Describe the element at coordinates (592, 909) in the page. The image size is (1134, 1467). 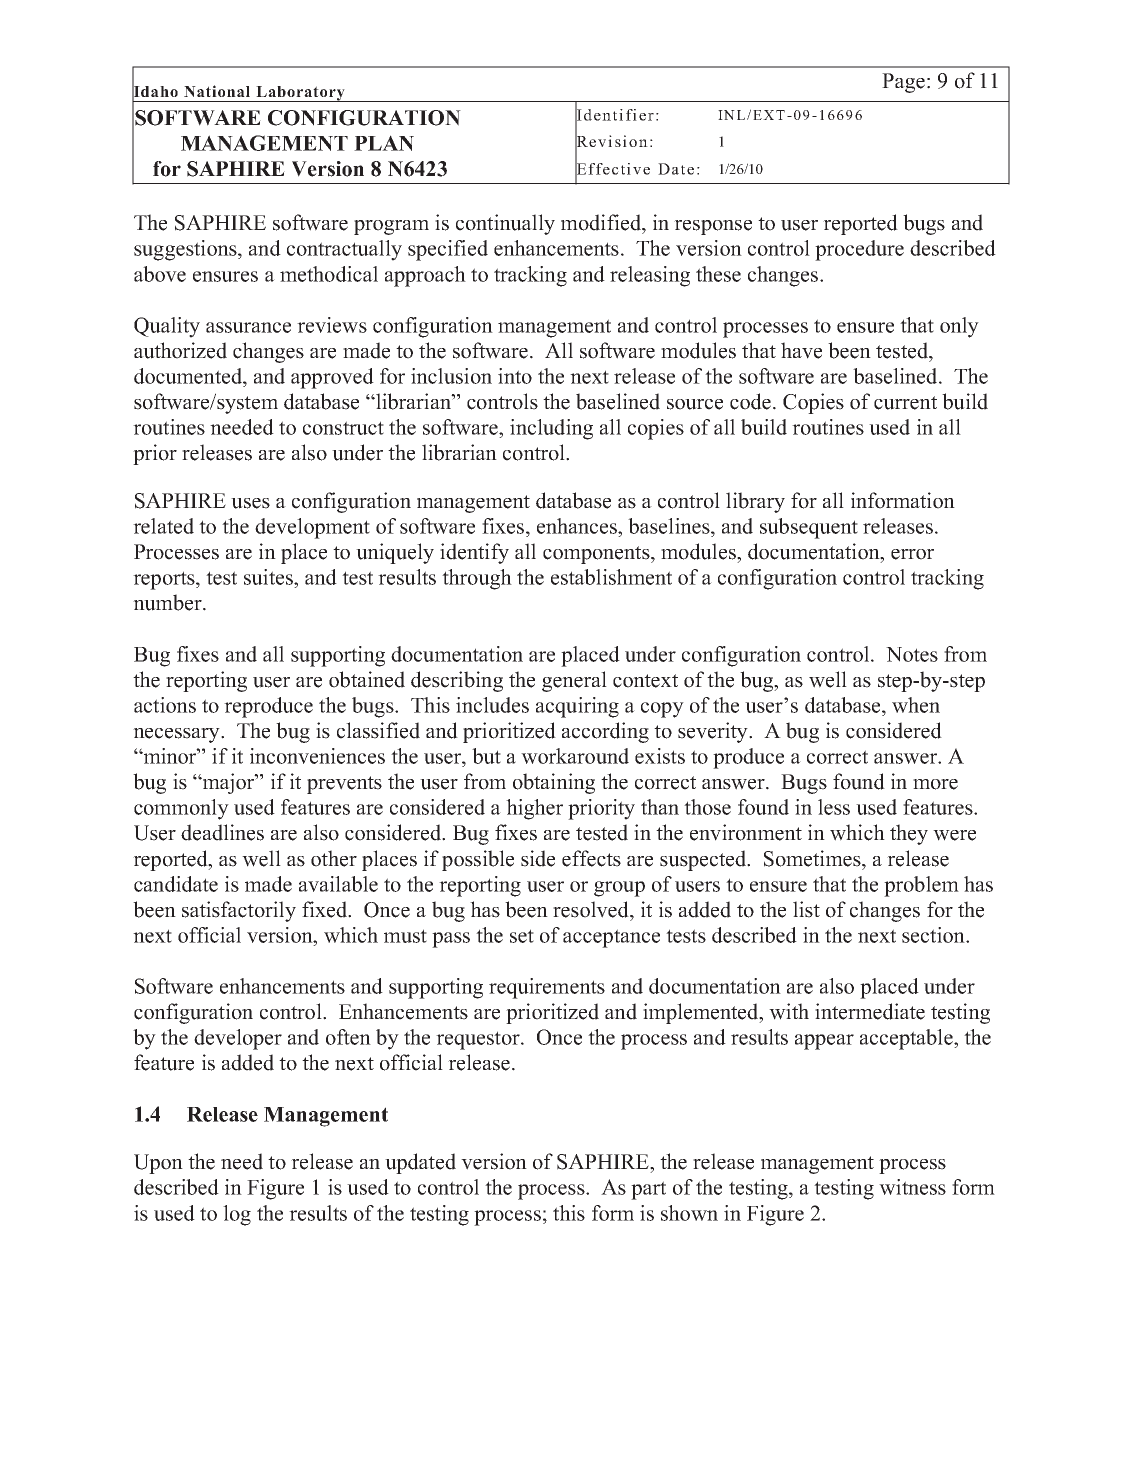
I see `resolved` at that location.
